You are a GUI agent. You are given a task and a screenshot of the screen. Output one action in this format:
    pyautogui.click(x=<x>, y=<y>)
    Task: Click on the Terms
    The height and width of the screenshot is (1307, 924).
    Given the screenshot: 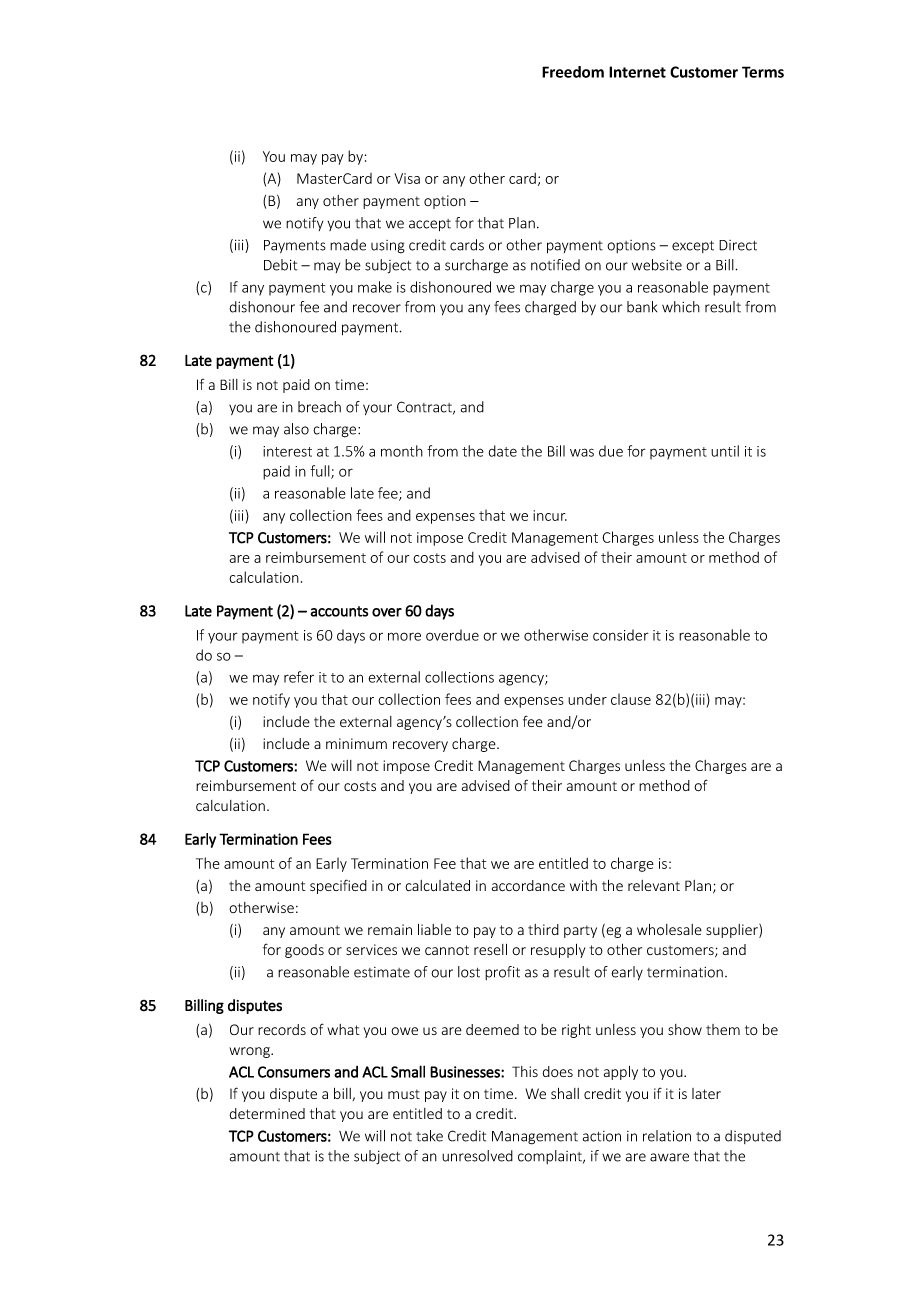 What is the action you would take?
    pyautogui.click(x=763, y=72)
